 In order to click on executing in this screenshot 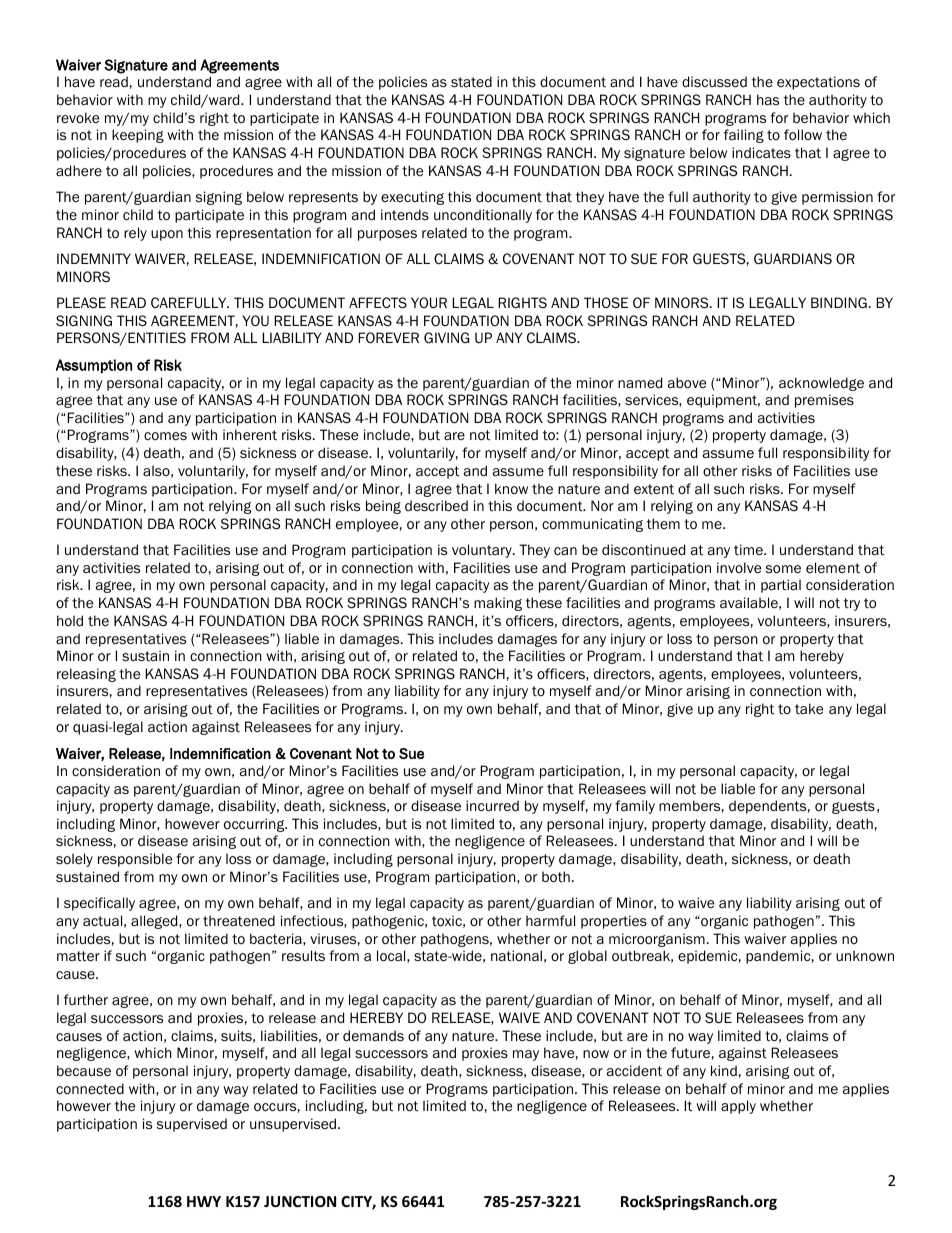, I will do `click(412, 198)`.
